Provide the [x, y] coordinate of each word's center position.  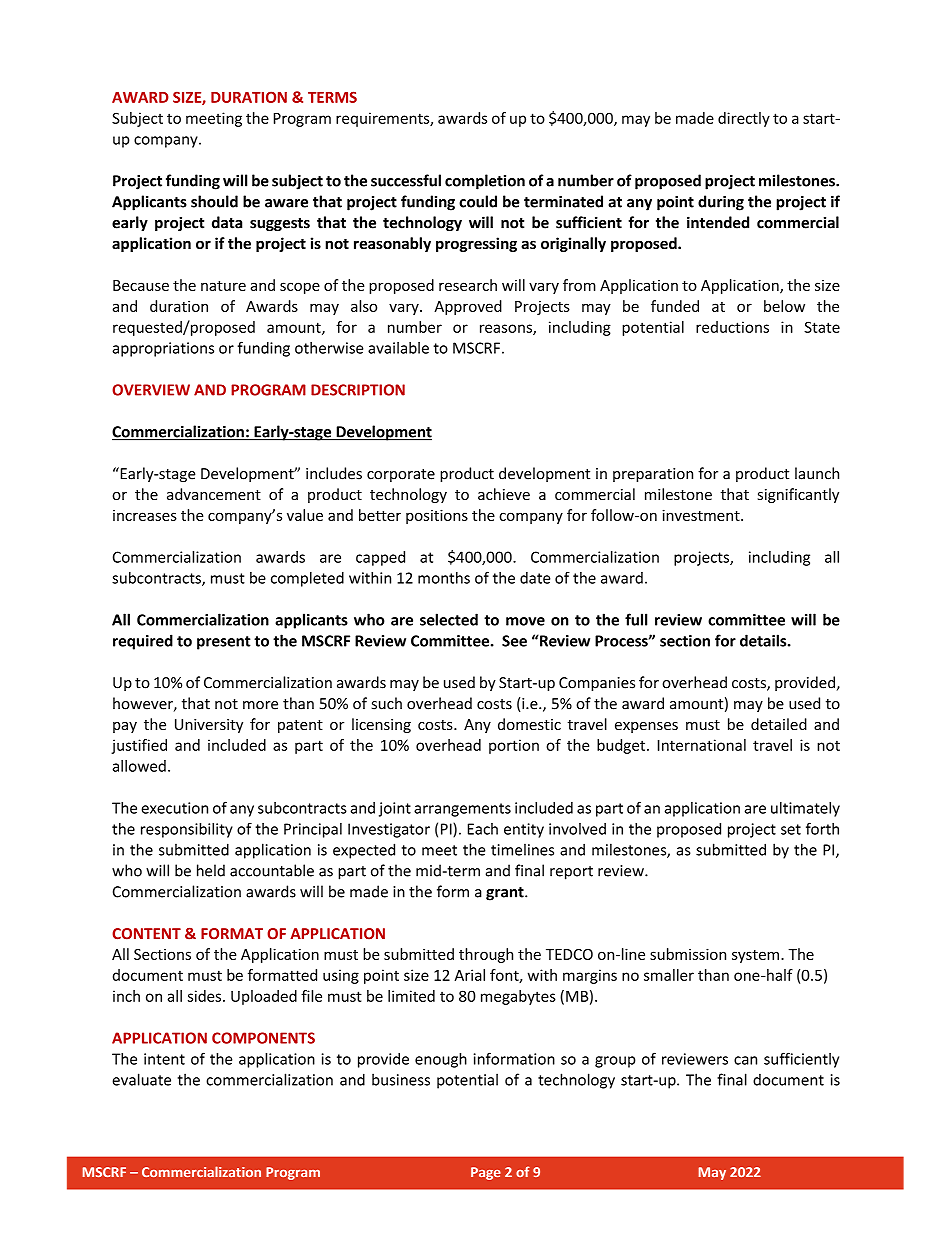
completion [485, 182]
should [214, 201]
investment [702, 515]
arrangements [462, 810]
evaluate [141, 1079]
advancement [214, 494]
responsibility [187, 830]
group [615, 1062]
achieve [504, 494]
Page [486, 1173]
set [791, 829]
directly [744, 119]
